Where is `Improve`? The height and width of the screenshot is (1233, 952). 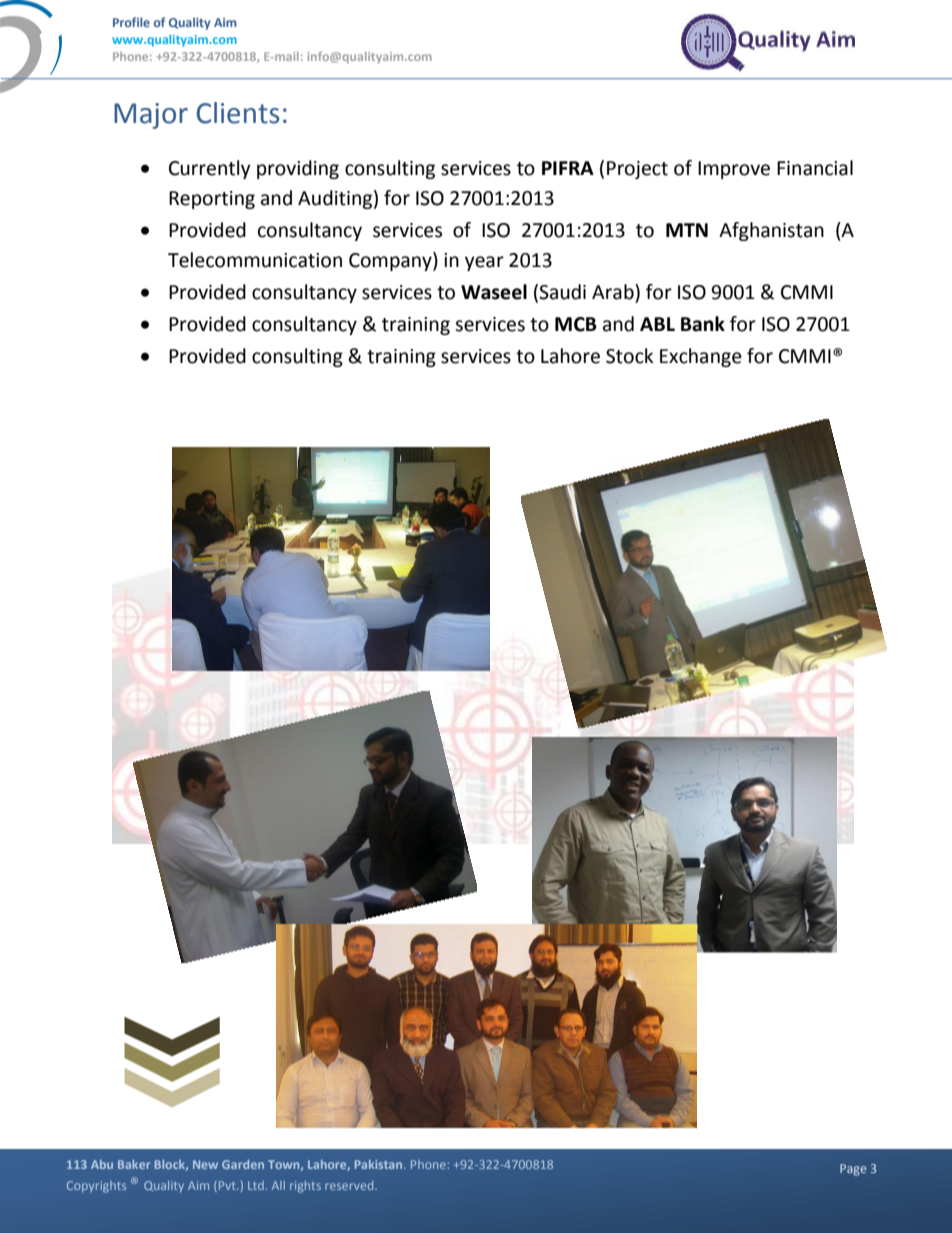
Improve is located at coordinates (734, 170).
